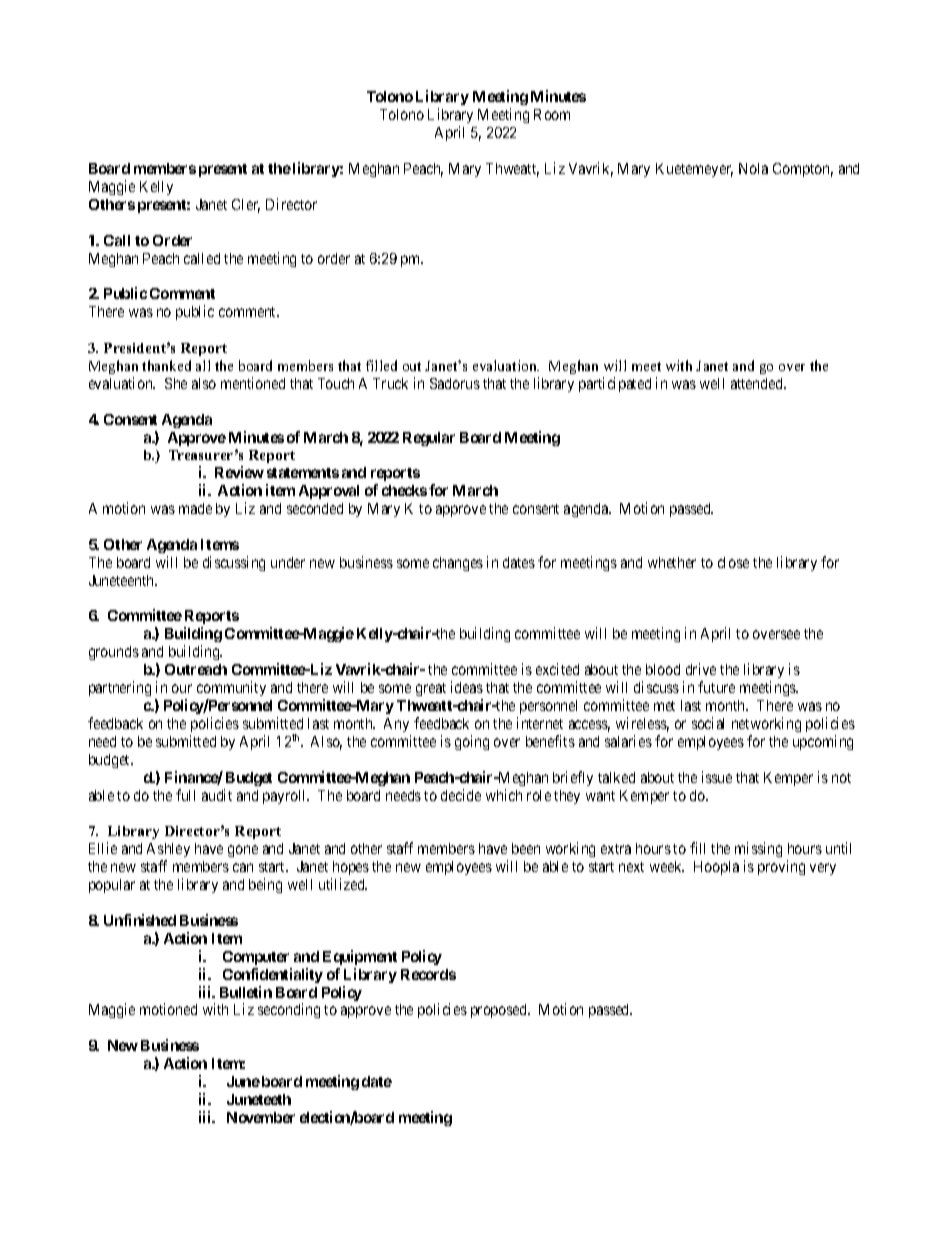 This document has width=952, height=1233. What do you see at coordinates (753, 168) in the document?
I see `Nola` at bounding box center [753, 168].
